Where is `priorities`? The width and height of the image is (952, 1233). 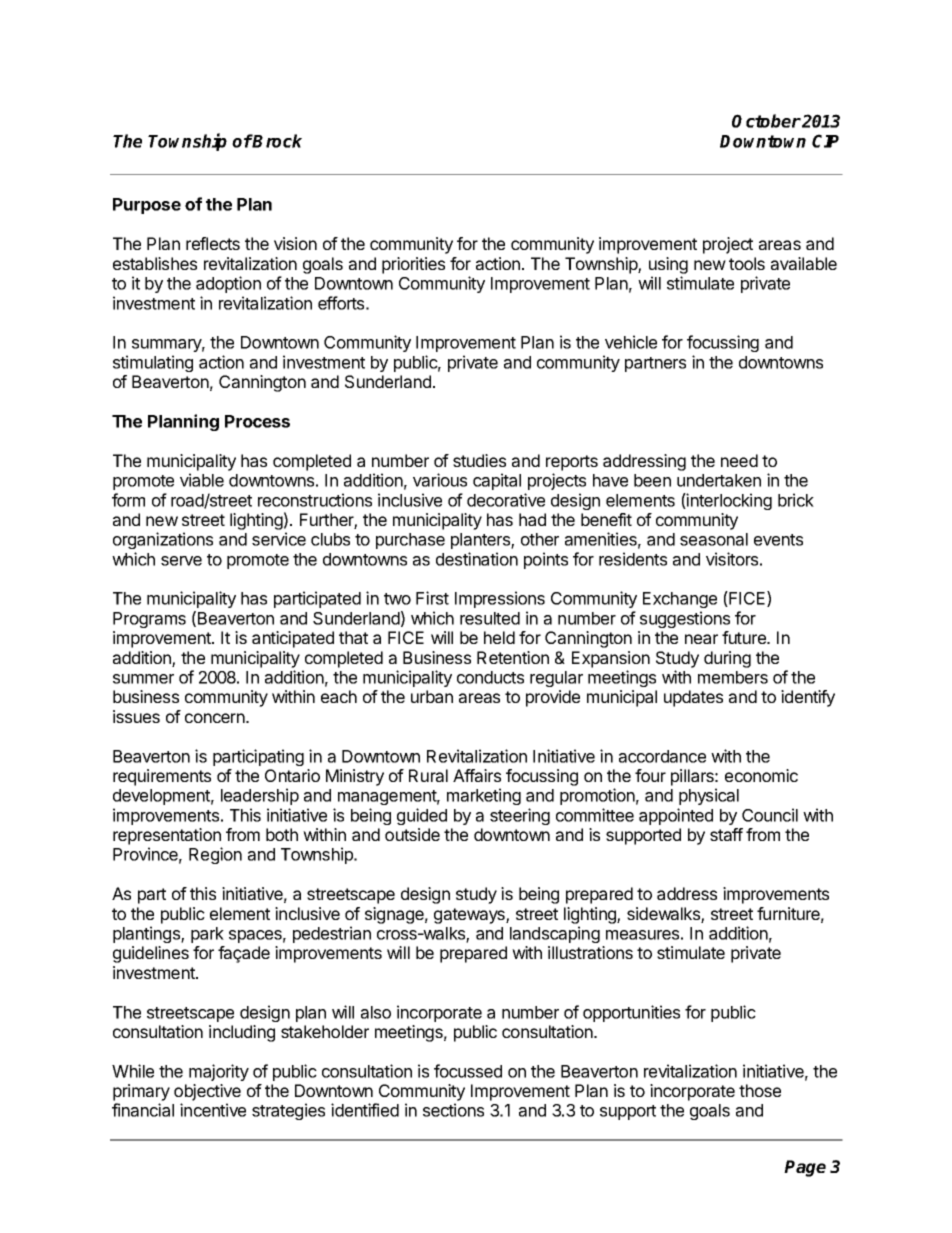 priorities is located at coordinates (413, 265).
